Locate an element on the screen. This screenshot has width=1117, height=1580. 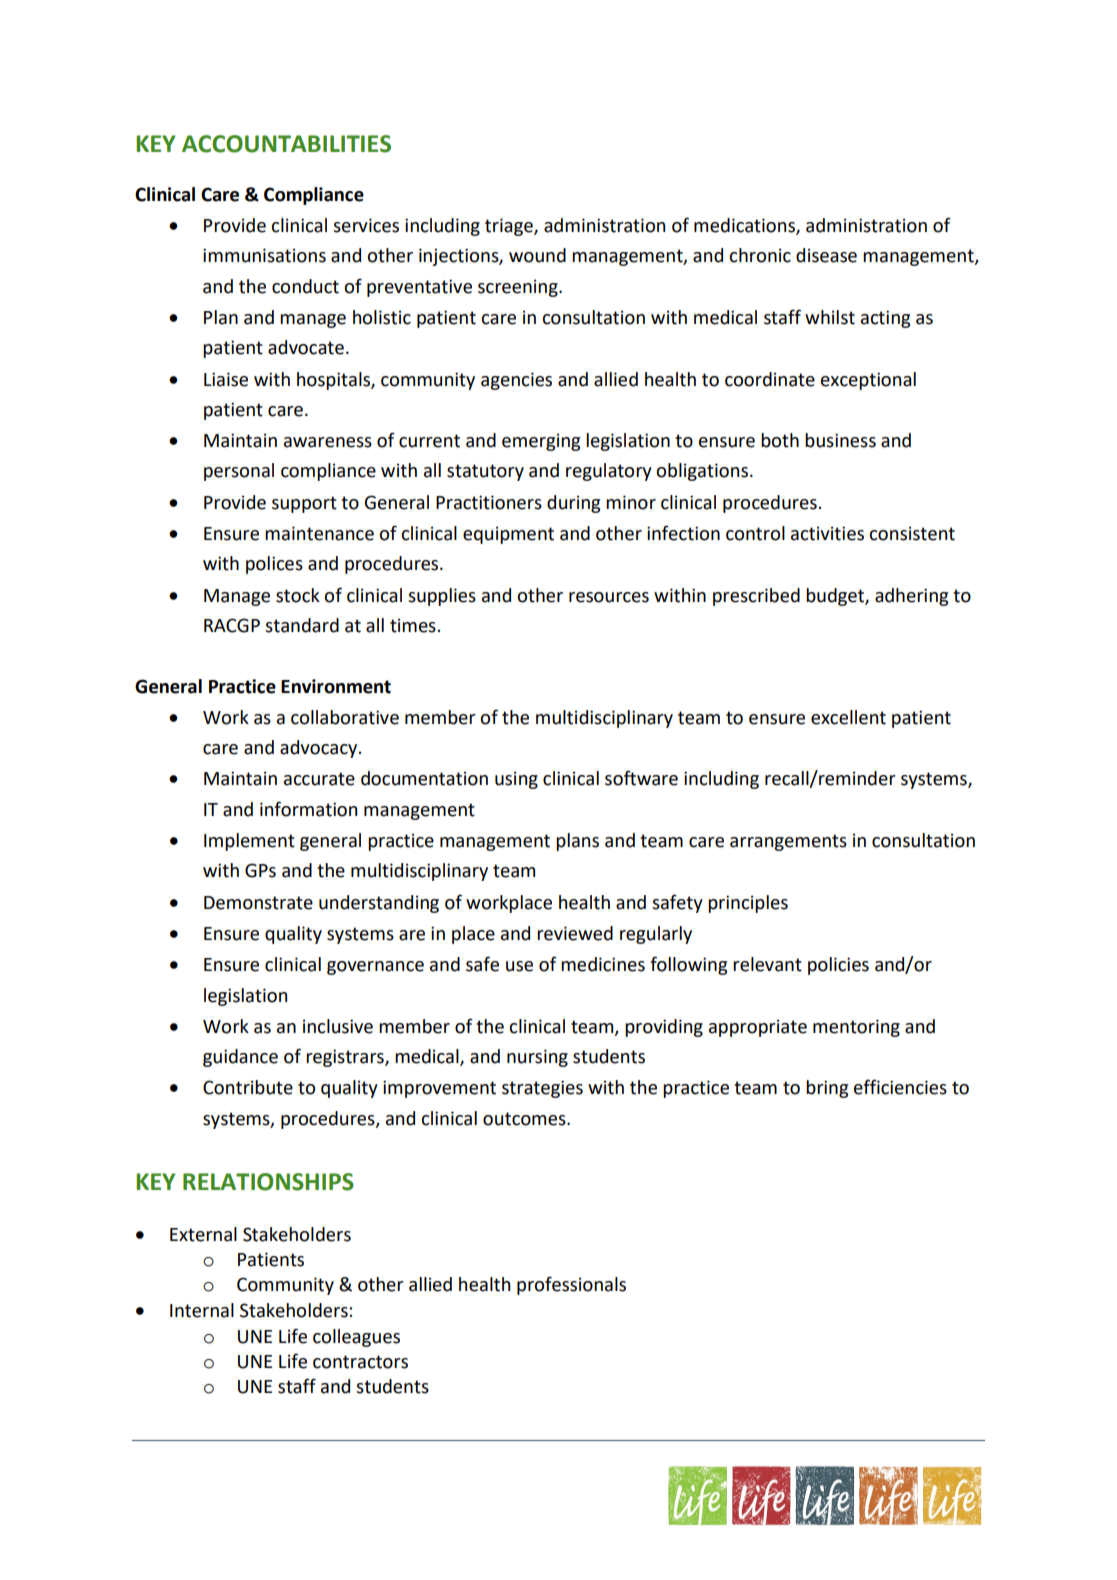
colleagues is located at coordinates (356, 1338).
